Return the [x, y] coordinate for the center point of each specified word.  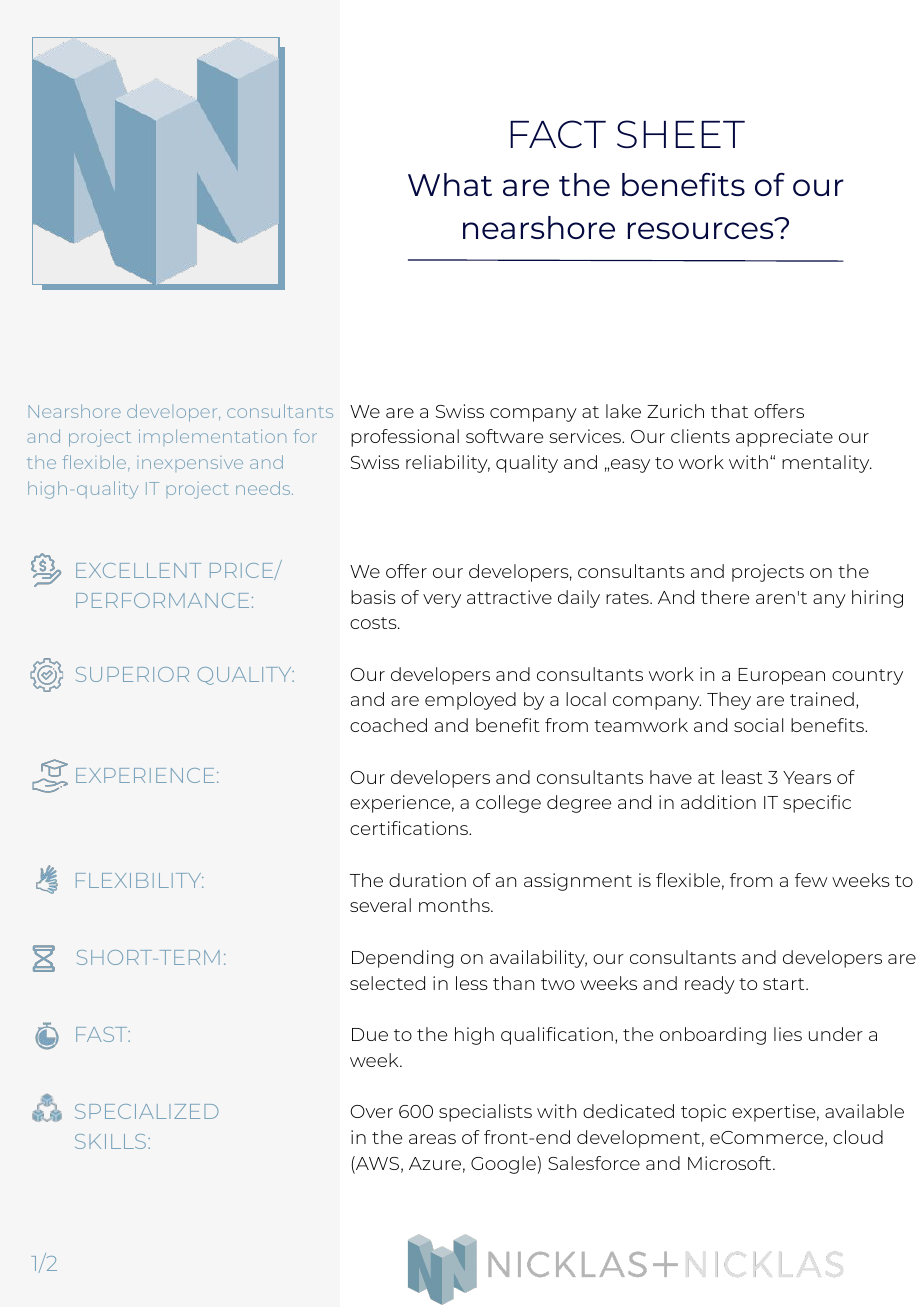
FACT [558, 134]
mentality [827, 464]
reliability [448, 464]
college [508, 804]
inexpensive [190, 462]
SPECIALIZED [146, 1111]
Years [807, 777]
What [450, 184]
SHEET [681, 134]
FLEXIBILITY [140, 880]
